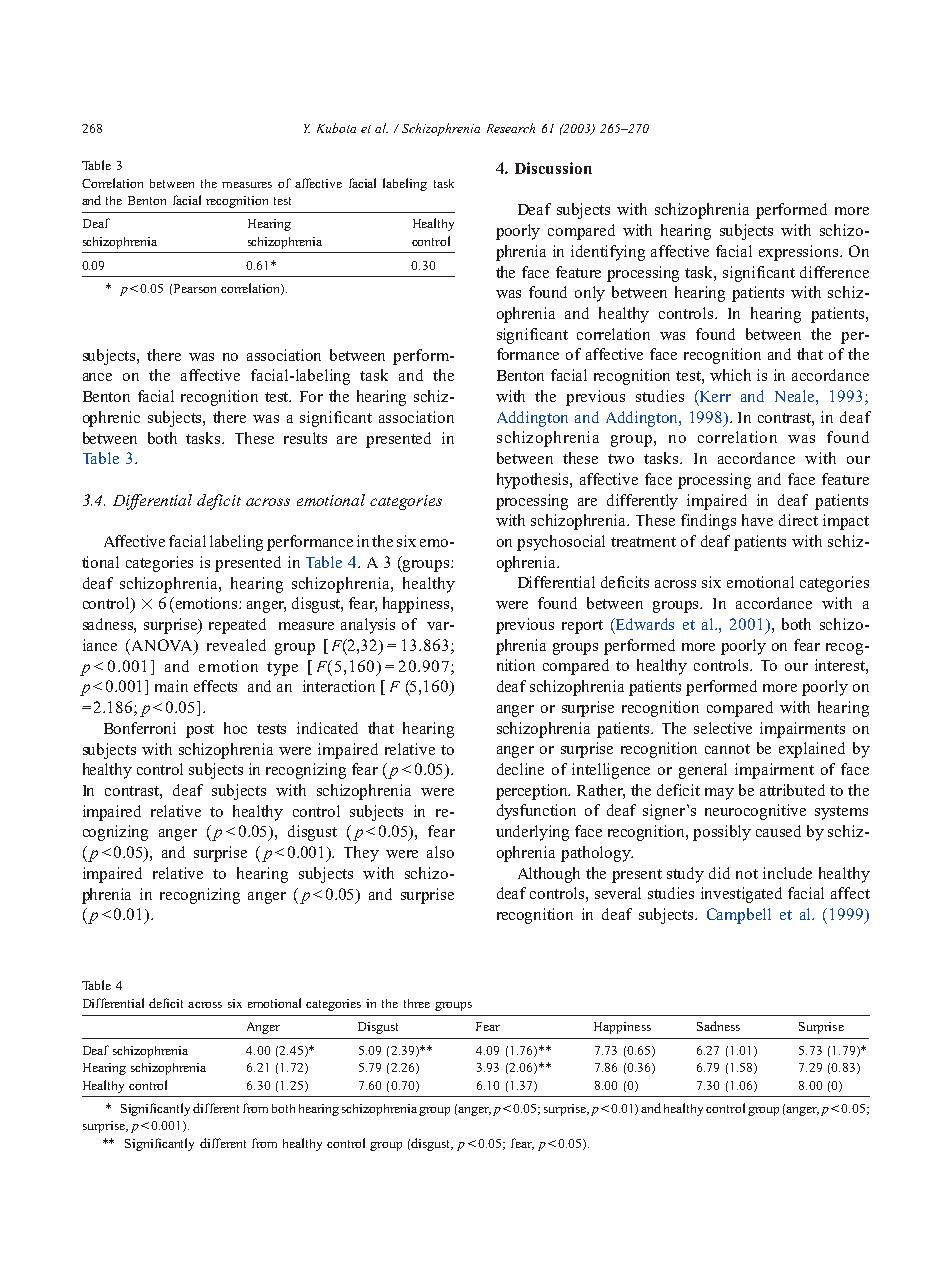  Describe the element at coordinates (739, 916) in the page. I see `Campbell` at that location.
